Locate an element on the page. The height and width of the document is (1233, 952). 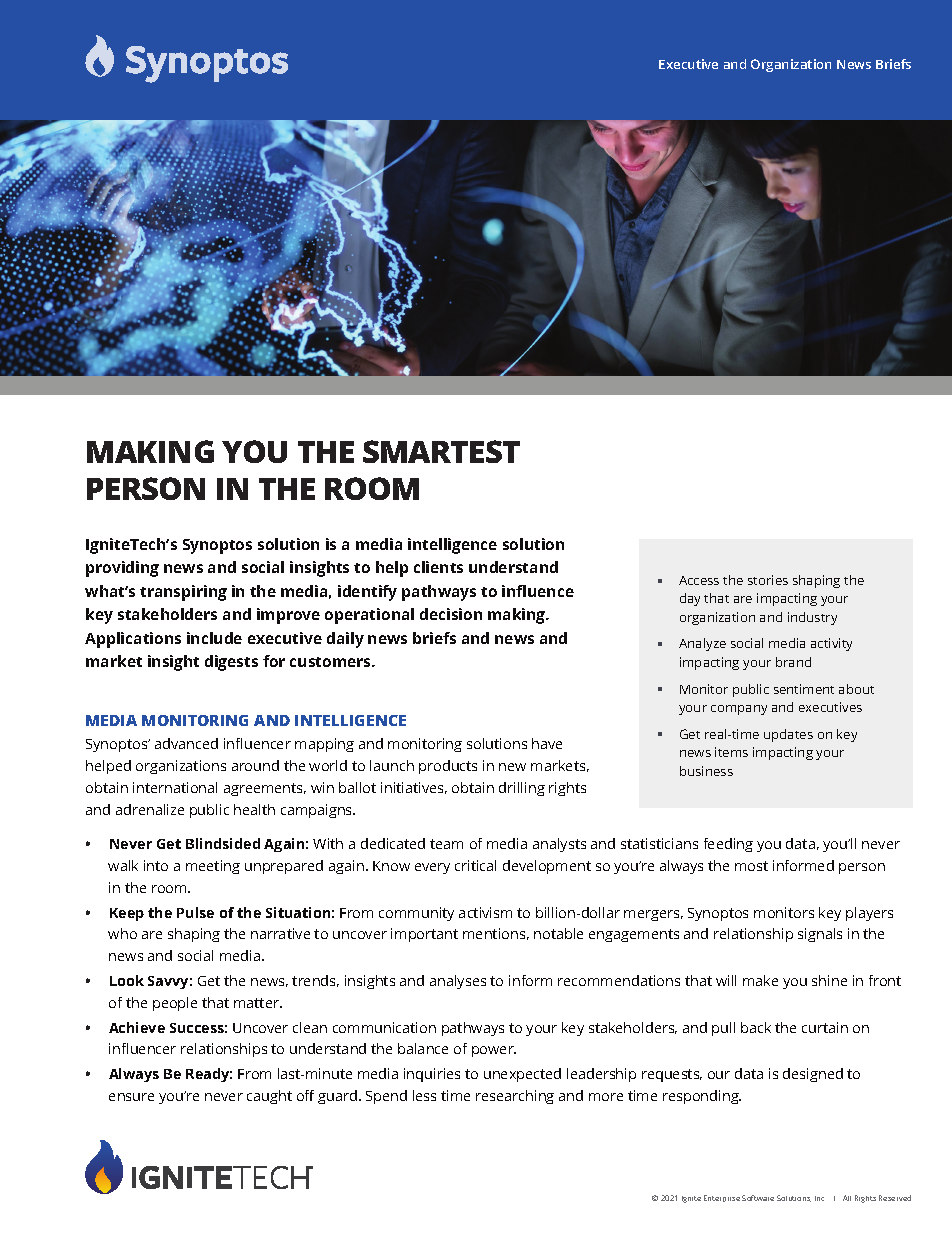
players is located at coordinates (869, 914).
